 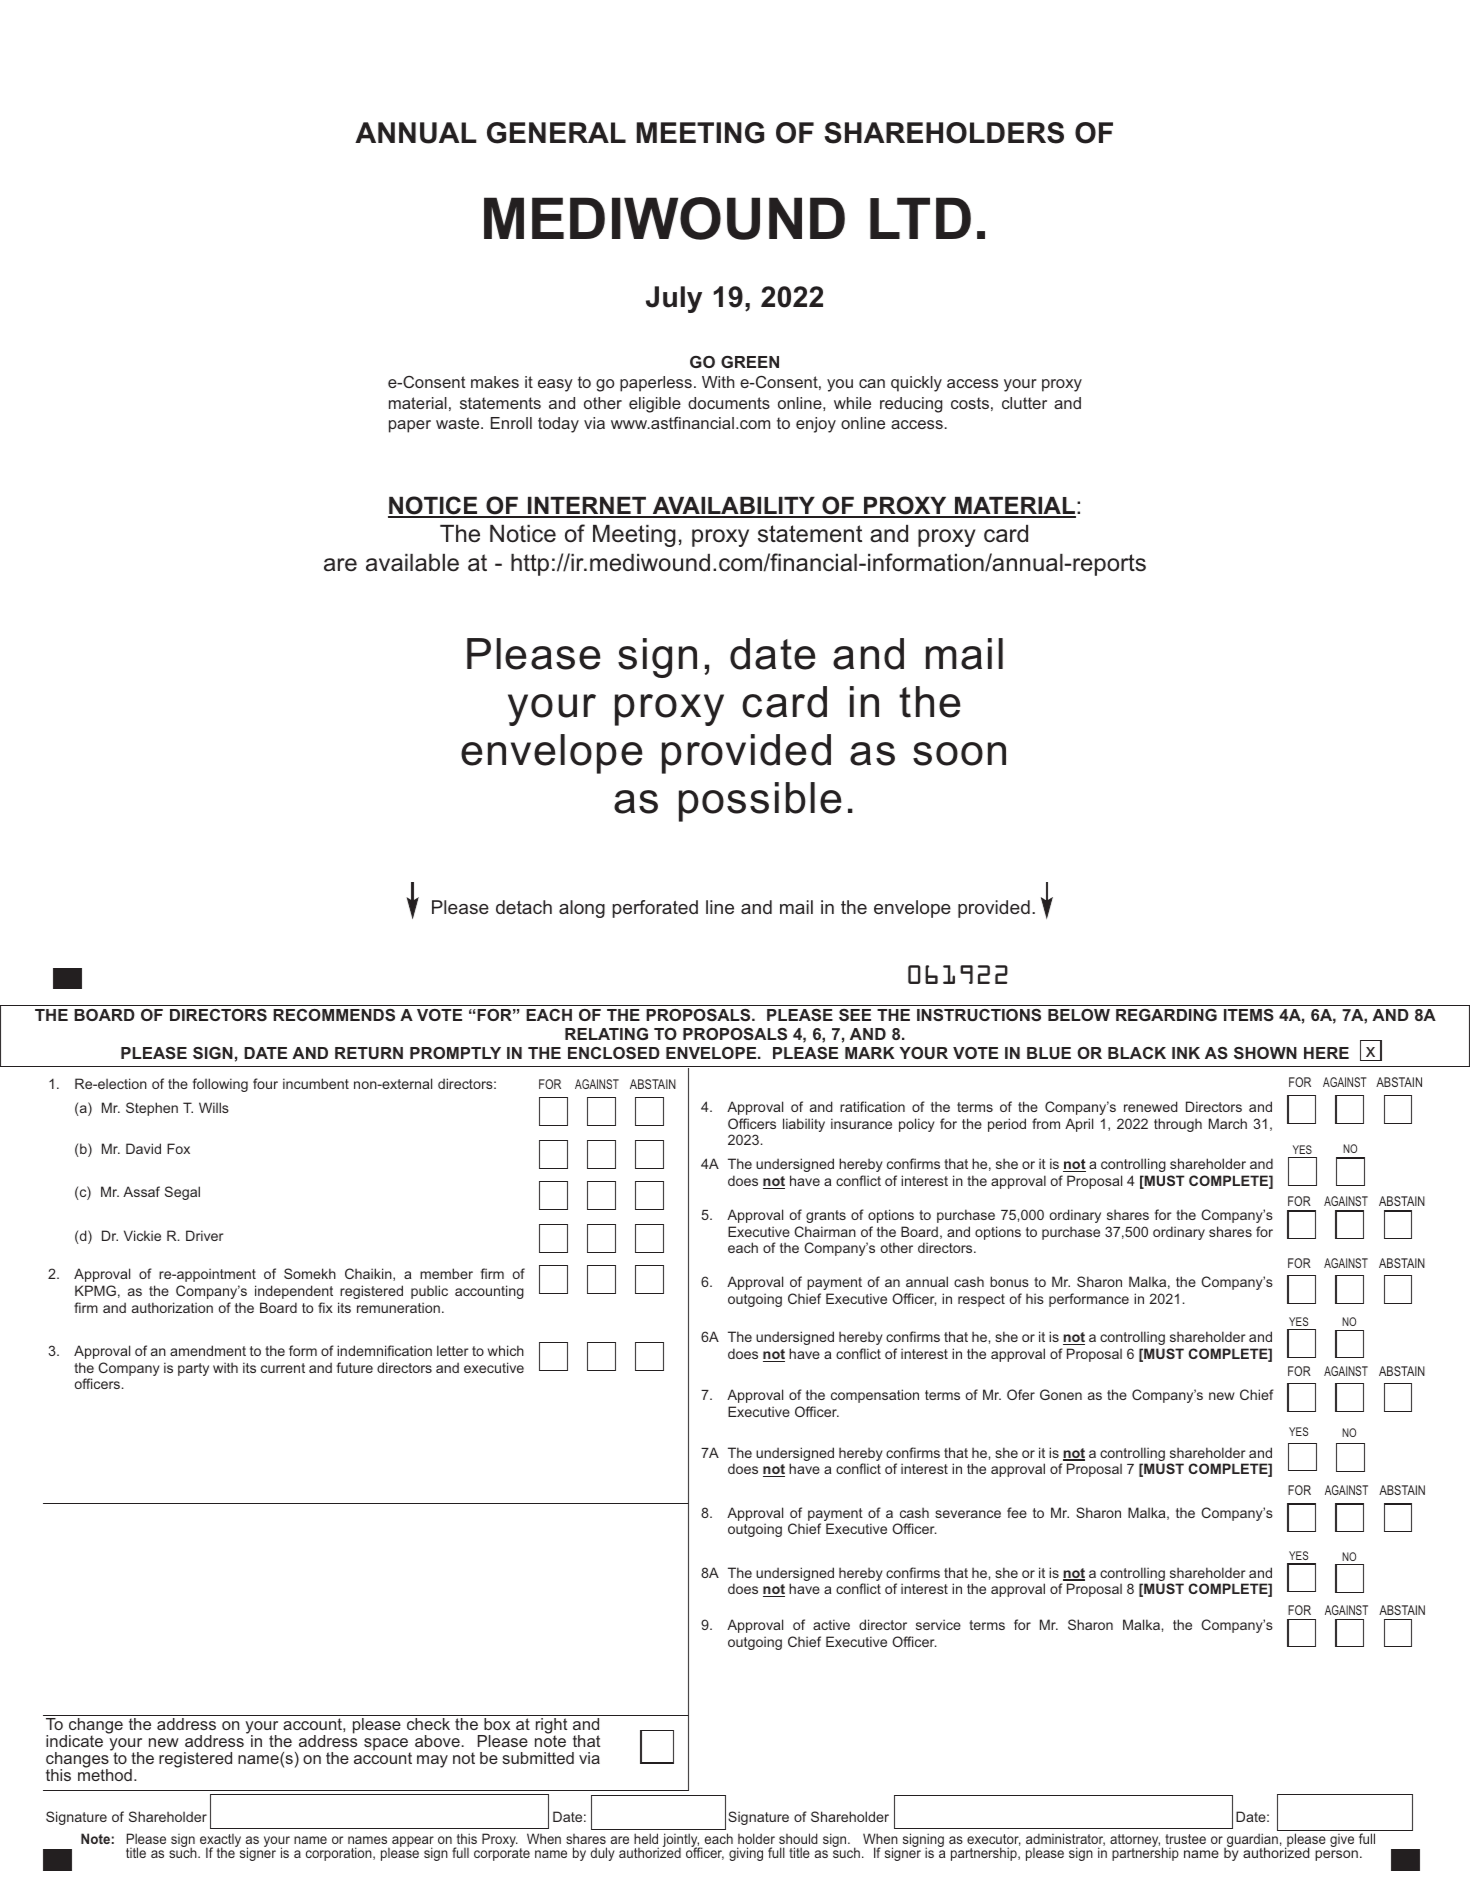 What do you see at coordinates (920, 218) in the image?
I see `LTD` at bounding box center [920, 218].
